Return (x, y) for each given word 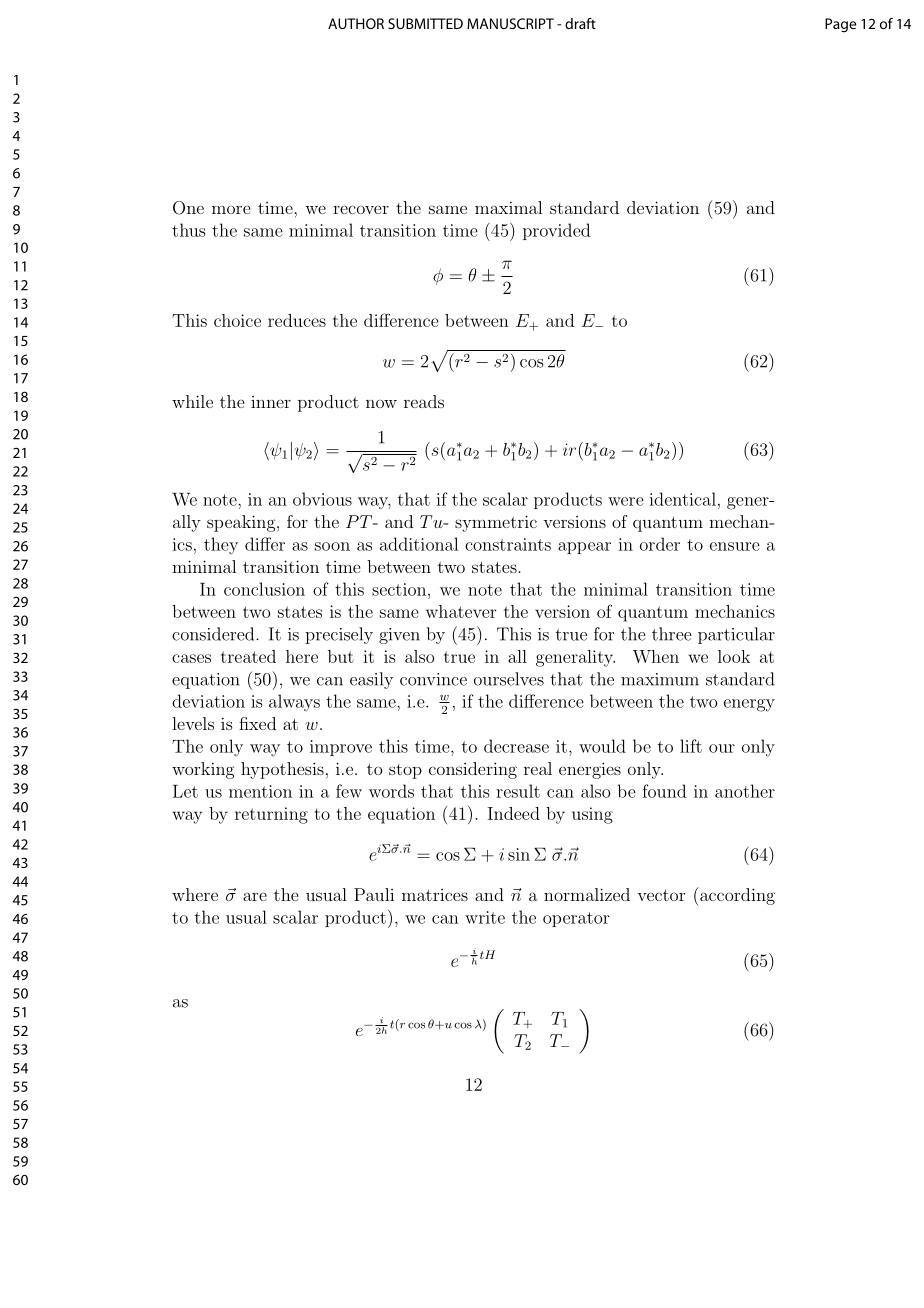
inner (271, 402)
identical (682, 499)
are (255, 896)
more (231, 210)
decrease (516, 746)
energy (749, 705)
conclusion (264, 589)
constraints (508, 544)
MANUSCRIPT (510, 23)
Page (840, 25)
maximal (508, 207)
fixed (257, 723)
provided (556, 231)
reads (424, 401)
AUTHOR (356, 23)
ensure (735, 546)
